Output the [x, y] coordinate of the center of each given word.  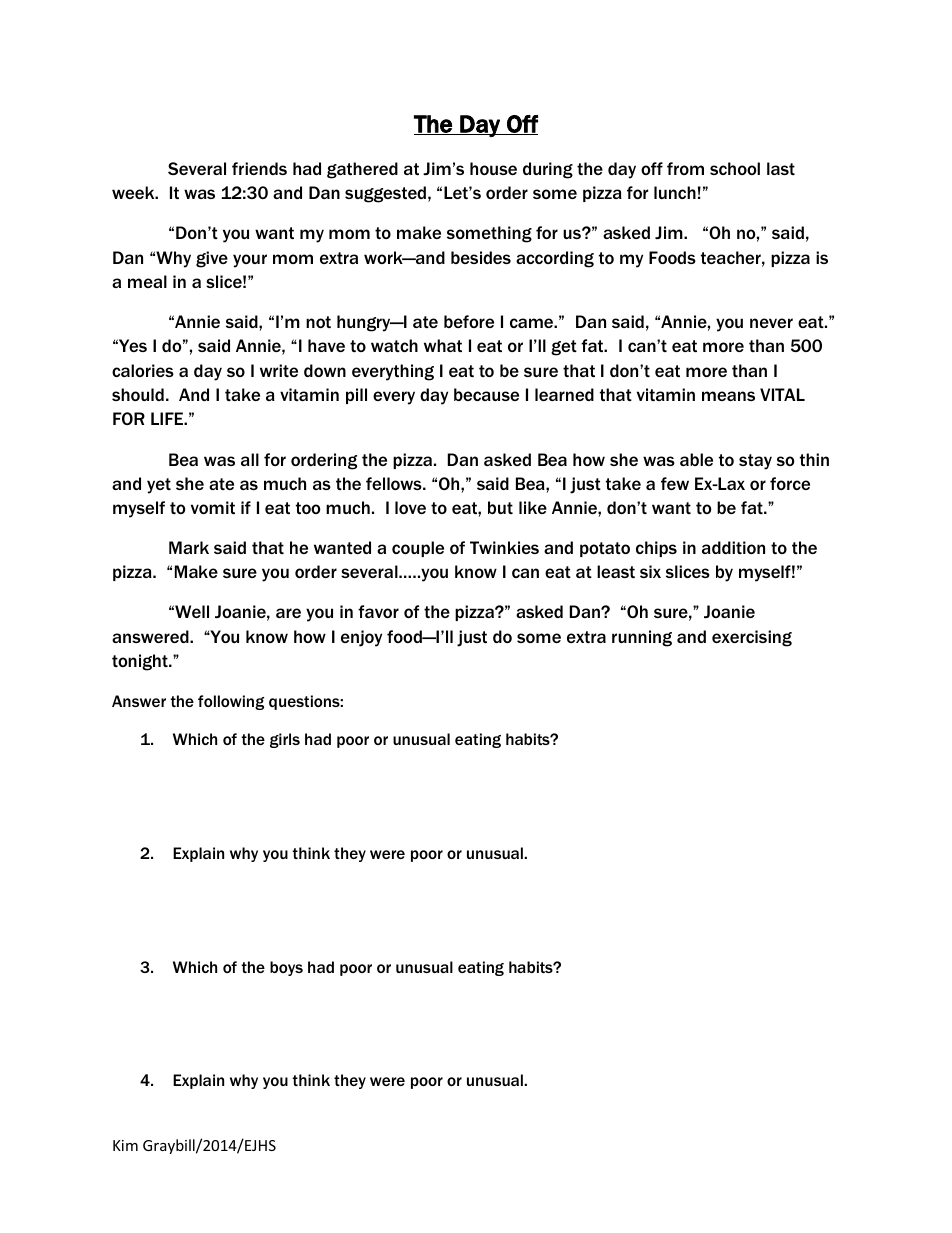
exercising [752, 638]
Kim [125, 1145]
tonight [141, 662]
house [493, 168]
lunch [675, 192]
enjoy [361, 638]
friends [259, 168]
